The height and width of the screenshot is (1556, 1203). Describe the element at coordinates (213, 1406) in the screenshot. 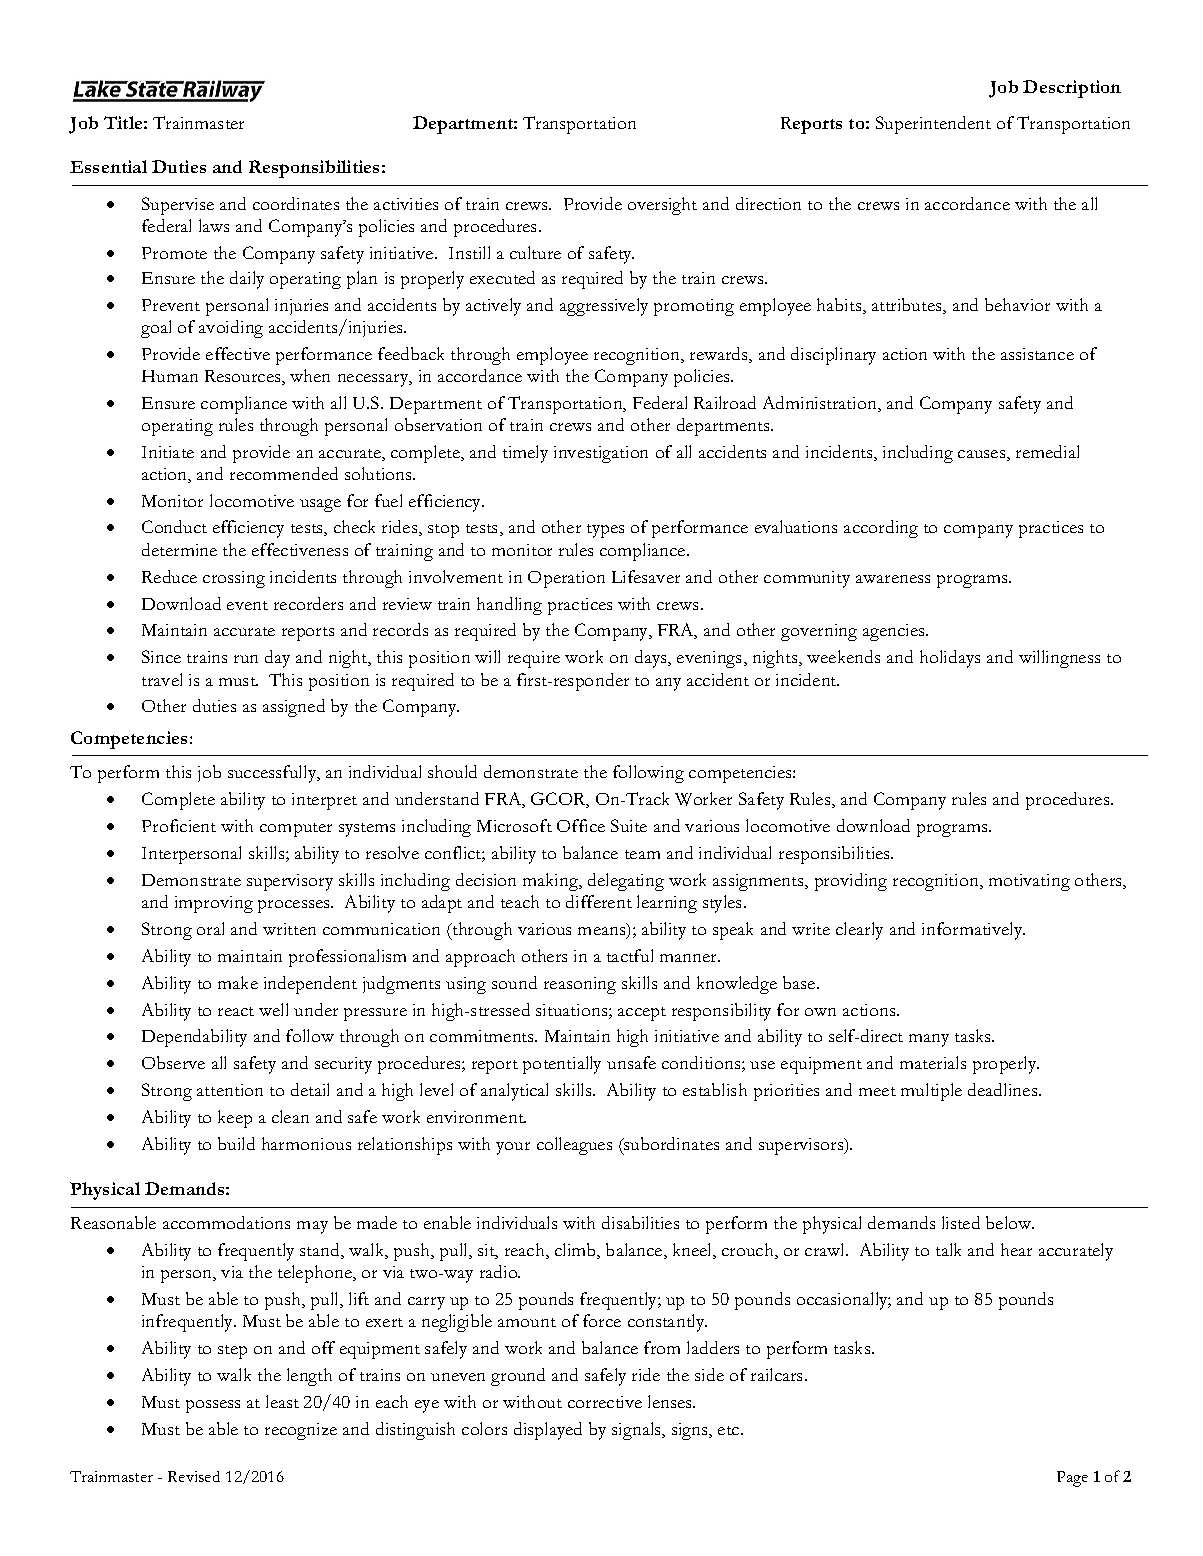

I see `possess` at that location.
